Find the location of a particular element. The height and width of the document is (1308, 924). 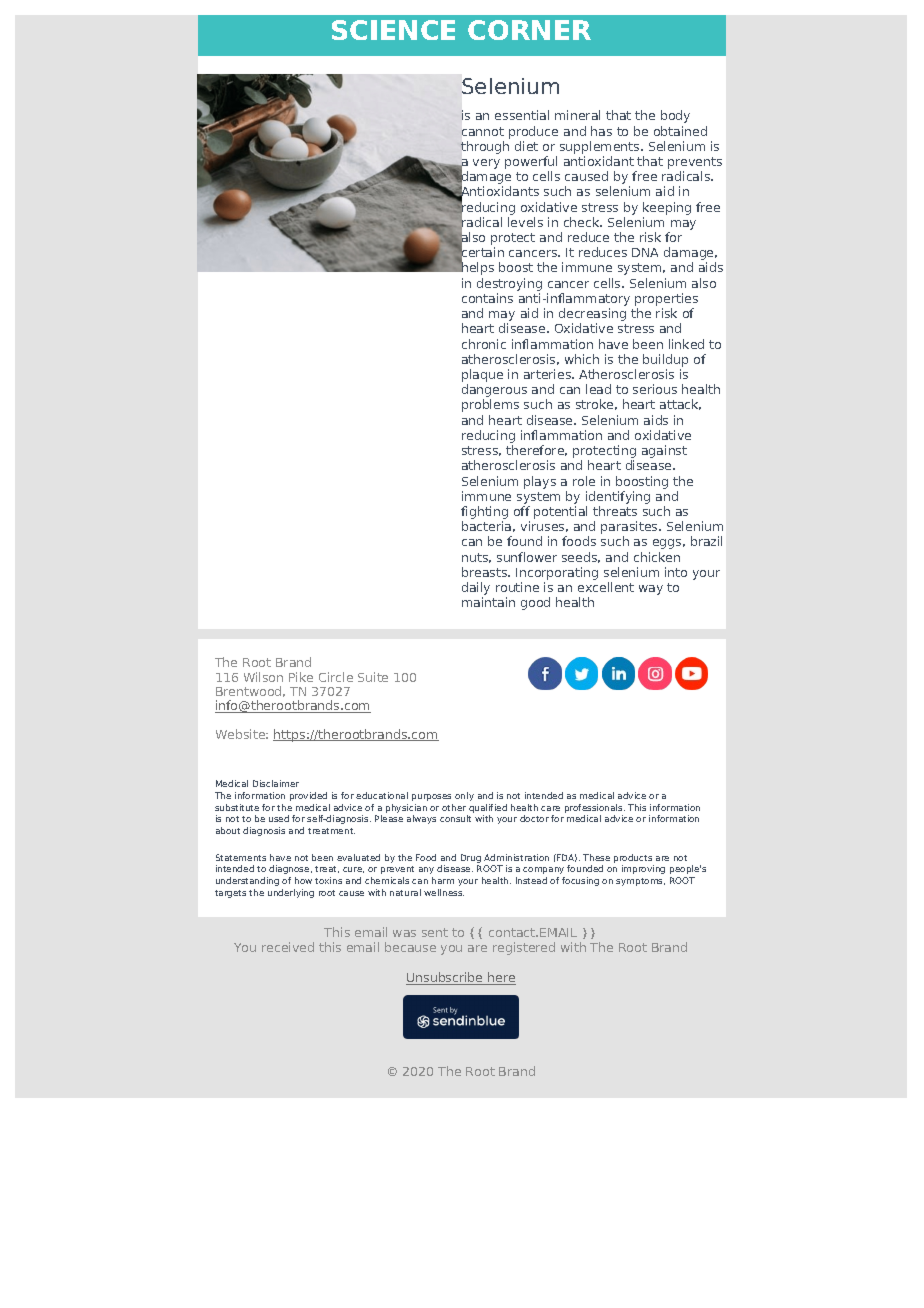

Unsubscribe is located at coordinates (445, 978).
